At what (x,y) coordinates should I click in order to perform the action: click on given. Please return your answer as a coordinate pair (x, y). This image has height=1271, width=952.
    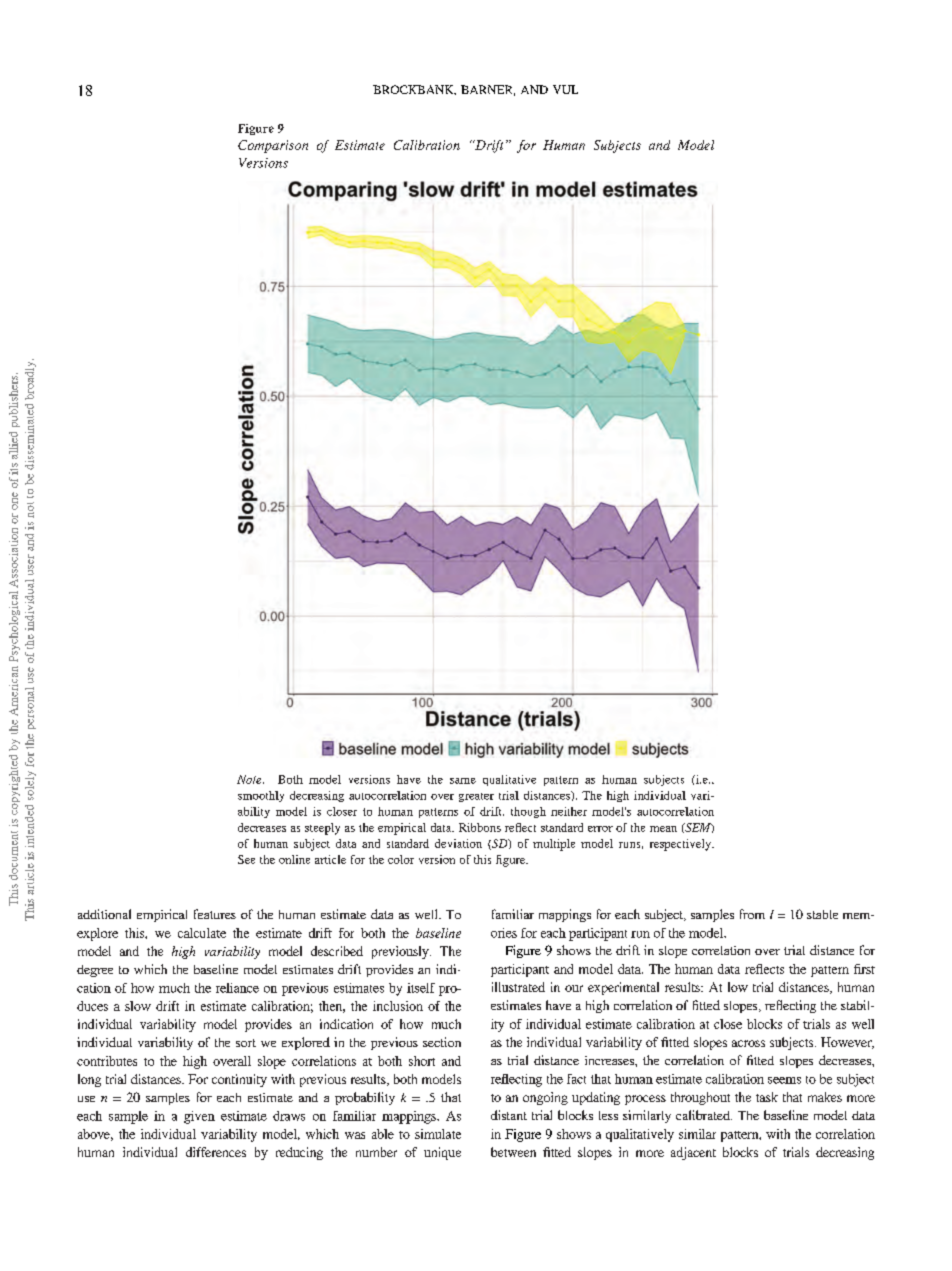
    Looking at the image, I should click on (199, 1117).
